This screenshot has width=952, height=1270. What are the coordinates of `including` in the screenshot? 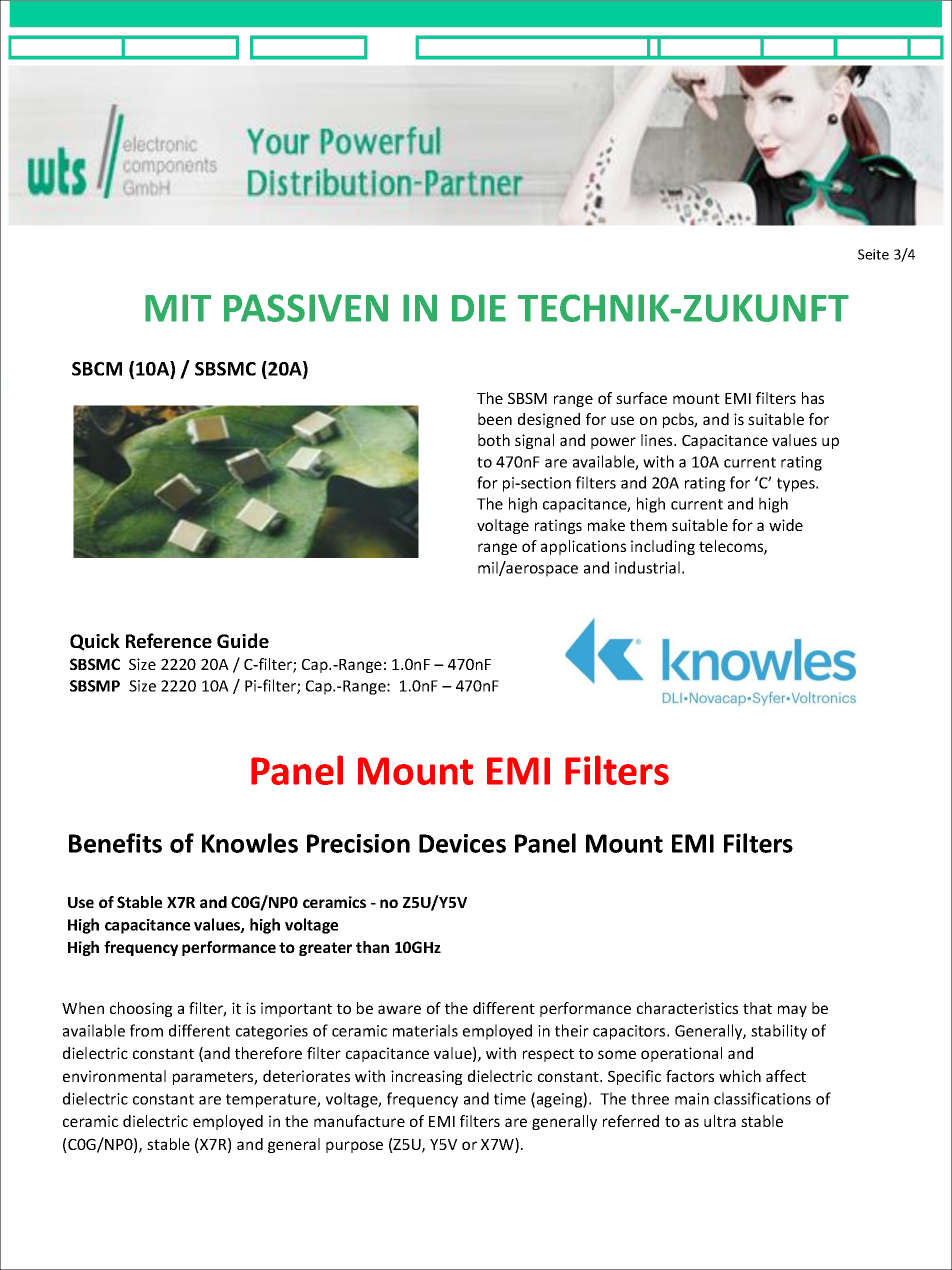 It's located at (663, 547).
